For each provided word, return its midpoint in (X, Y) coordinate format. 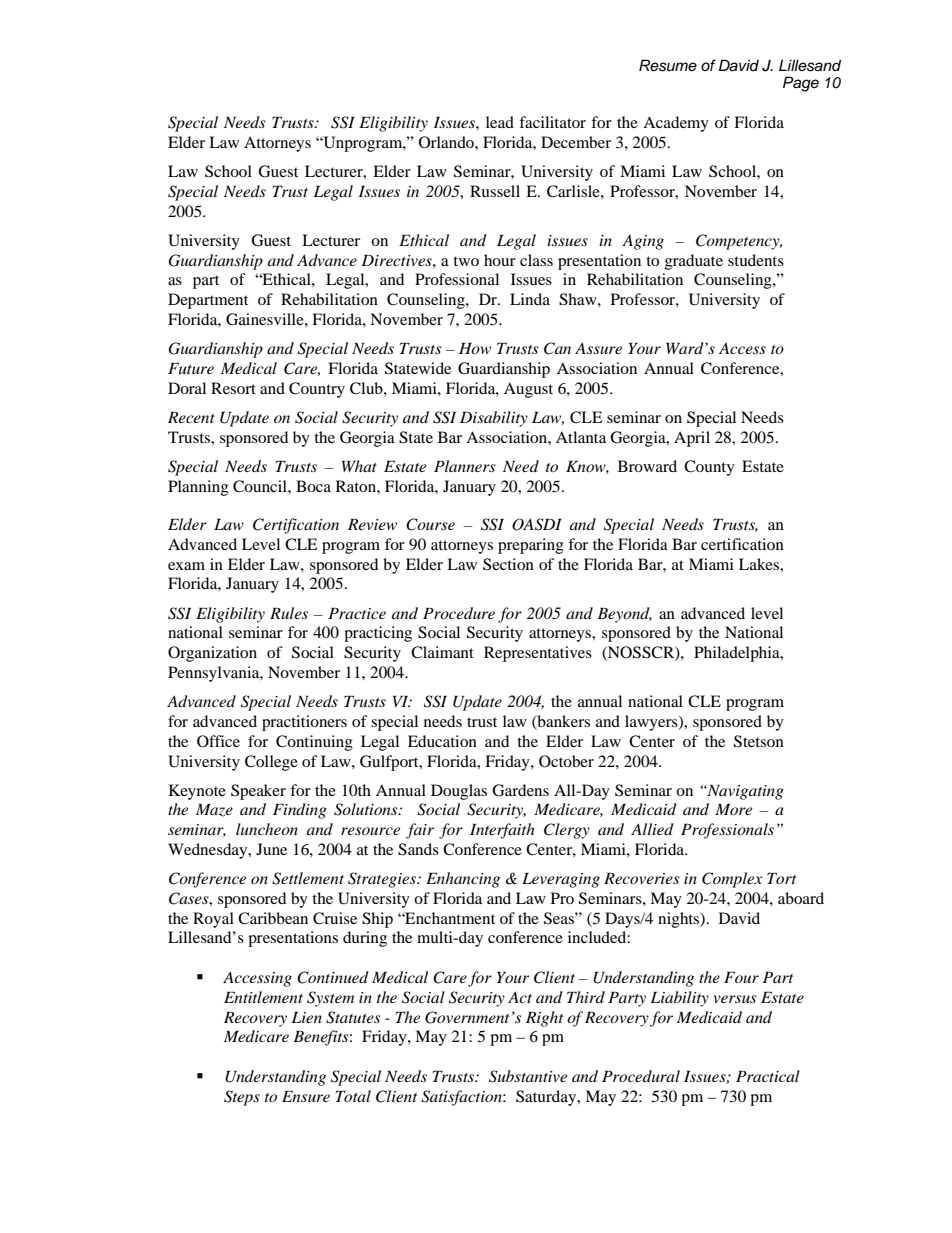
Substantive (528, 1076)
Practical (768, 1076)
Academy (676, 124)
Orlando (447, 142)
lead (500, 122)
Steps (242, 1098)
